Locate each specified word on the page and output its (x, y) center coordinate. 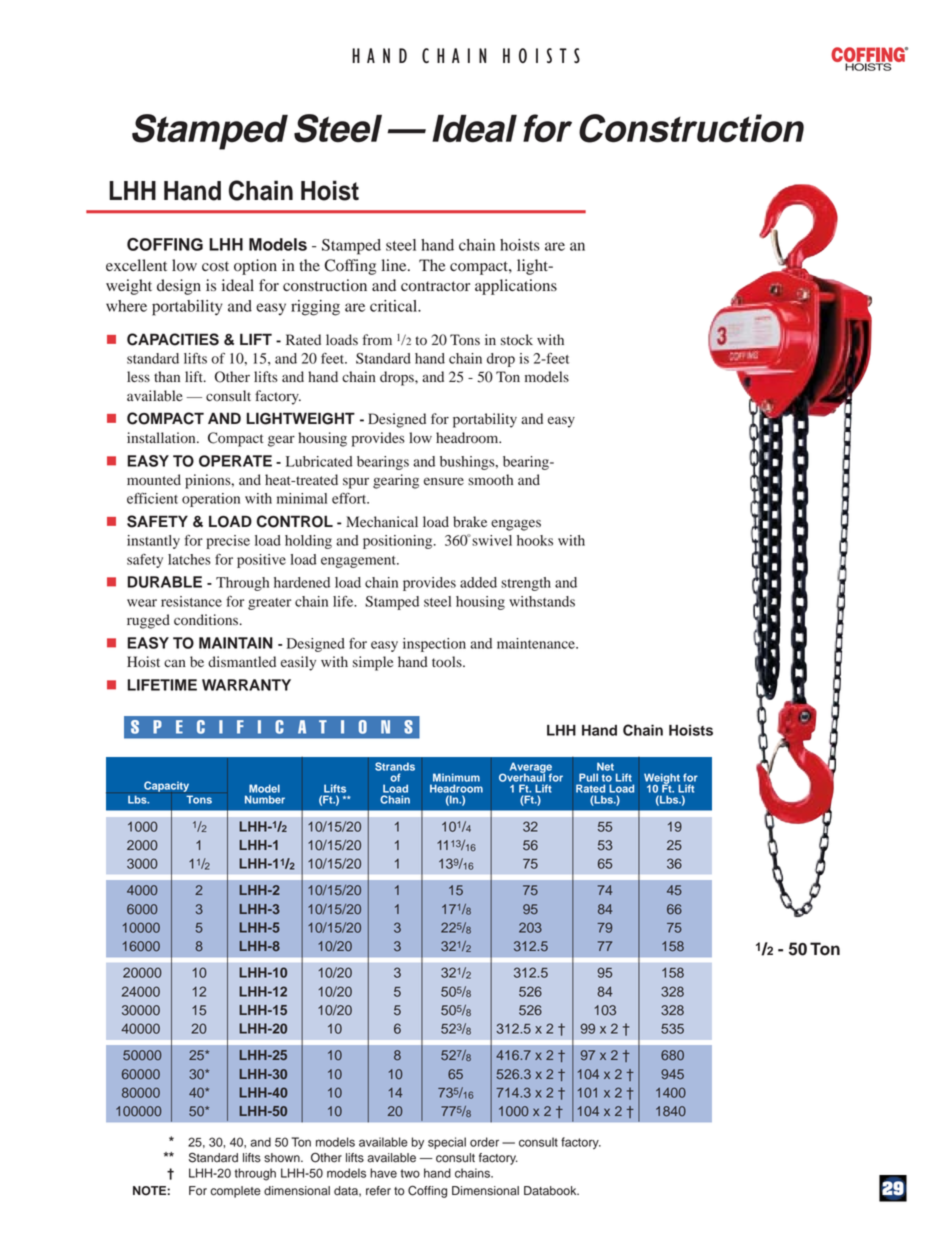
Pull (588, 777)
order (484, 1142)
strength (526, 584)
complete (235, 1192)
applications (516, 287)
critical (395, 306)
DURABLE (164, 582)
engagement (359, 562)
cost (215, 266)
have (383, 1173)
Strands (395, 766)
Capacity (166, 787)
